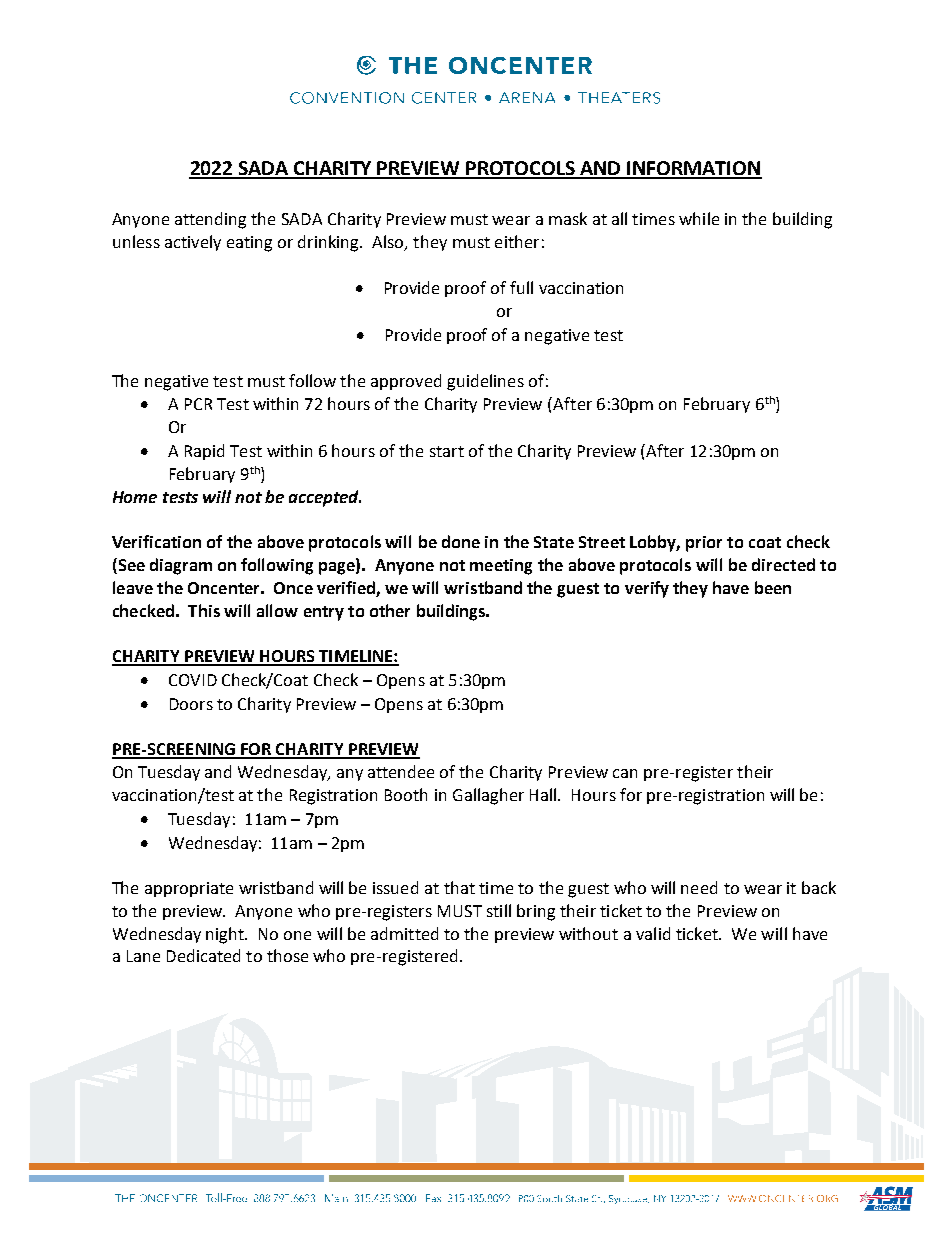 This screenshot has height=1233, width=952. What do you see at coordinates (156, 541) in the screenshot?
I see `Verification` at bounding box center [156, 541].
